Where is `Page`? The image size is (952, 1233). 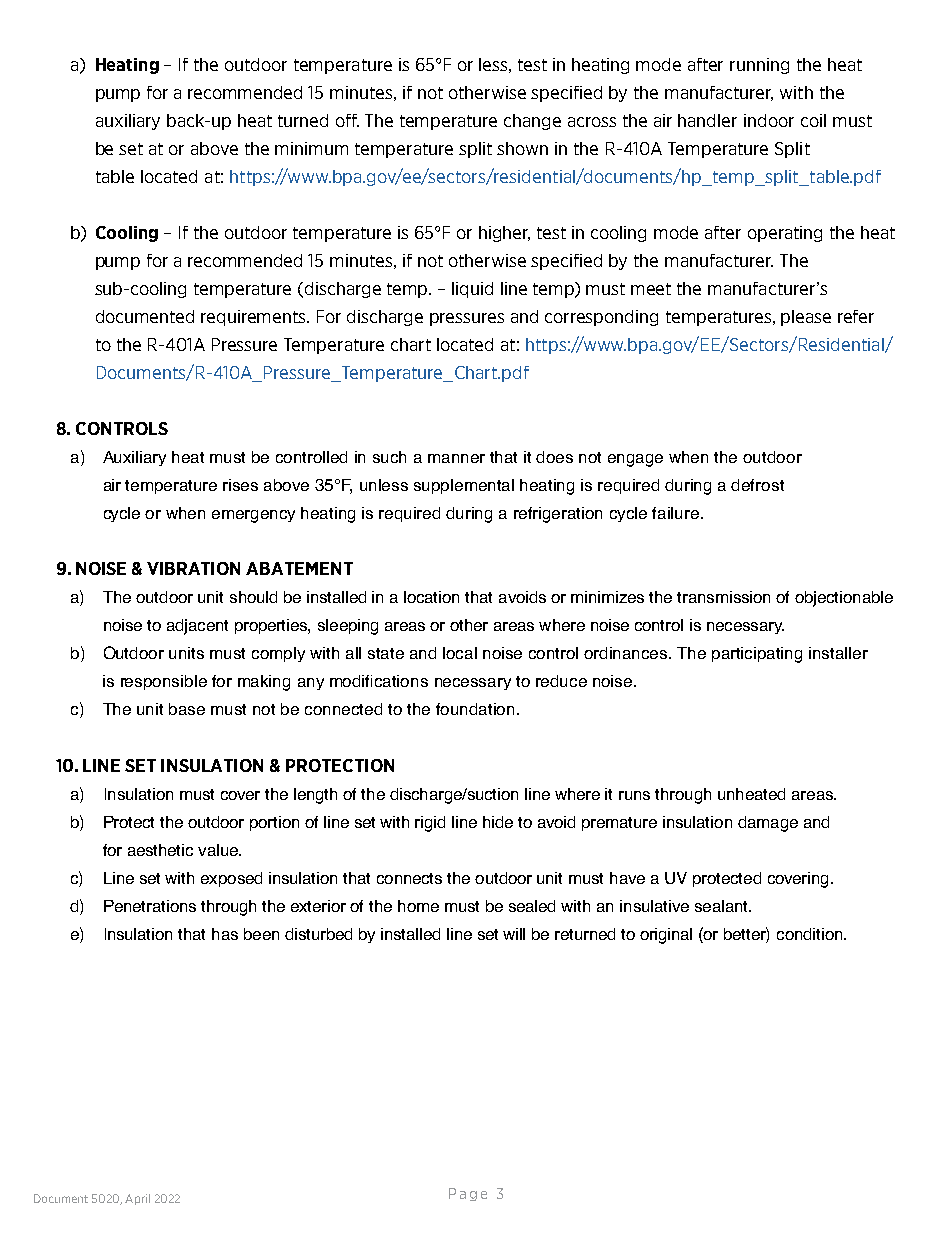
Page is located at coordinates (468, 1194).
